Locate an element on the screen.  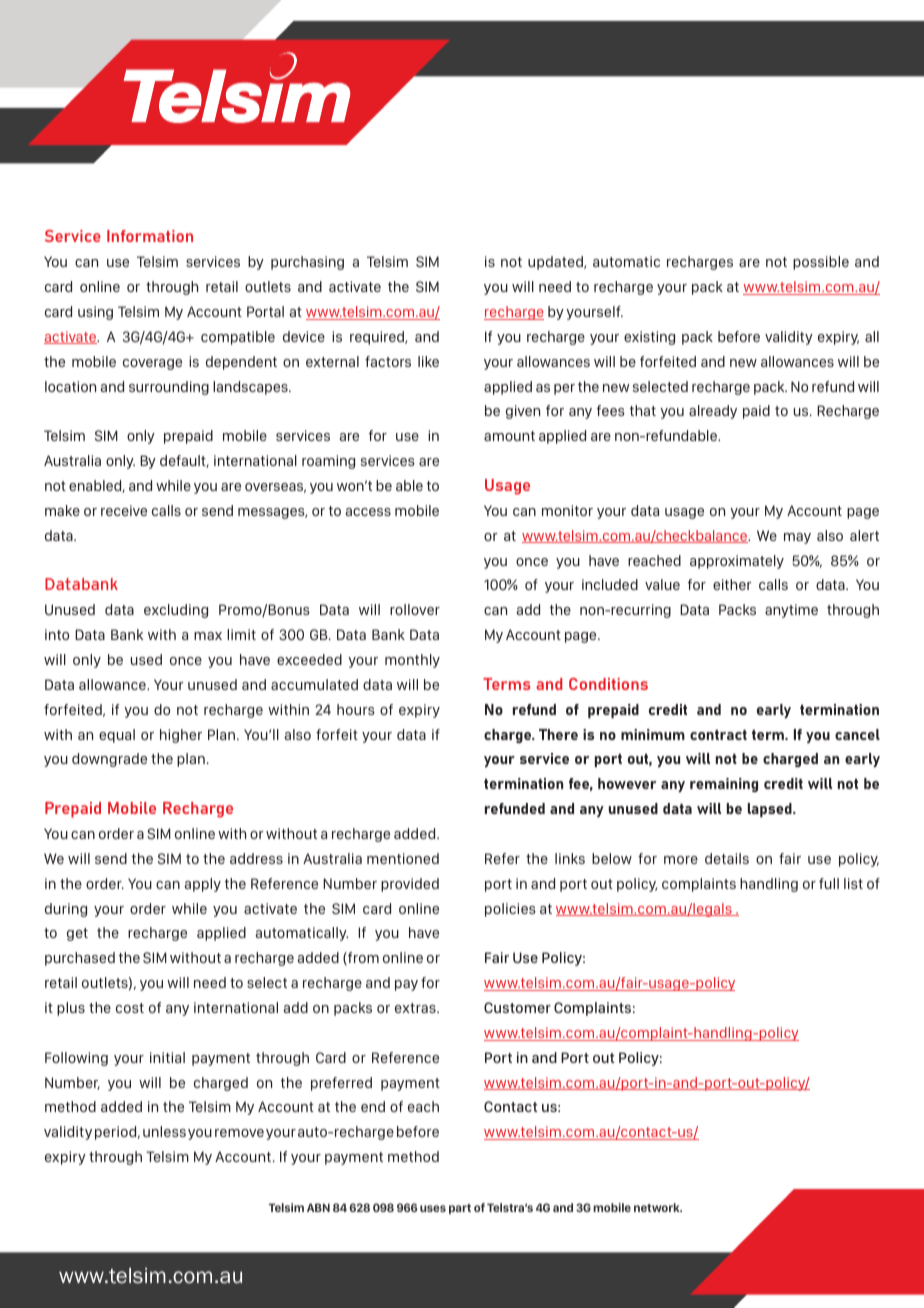
unless is located at coordinates (164, 1131).
